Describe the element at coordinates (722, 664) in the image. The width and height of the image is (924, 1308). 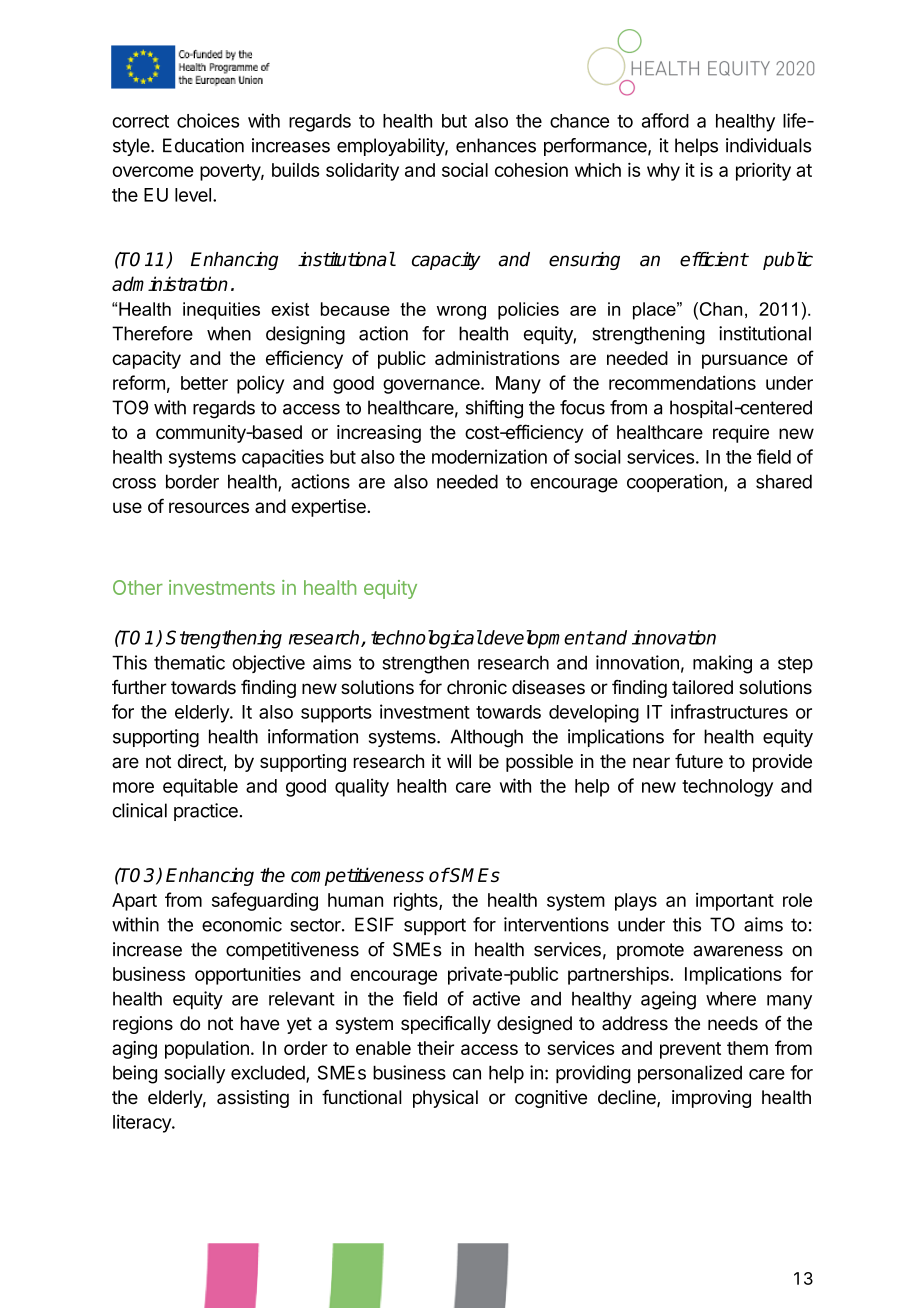
I see `making` at that location.
